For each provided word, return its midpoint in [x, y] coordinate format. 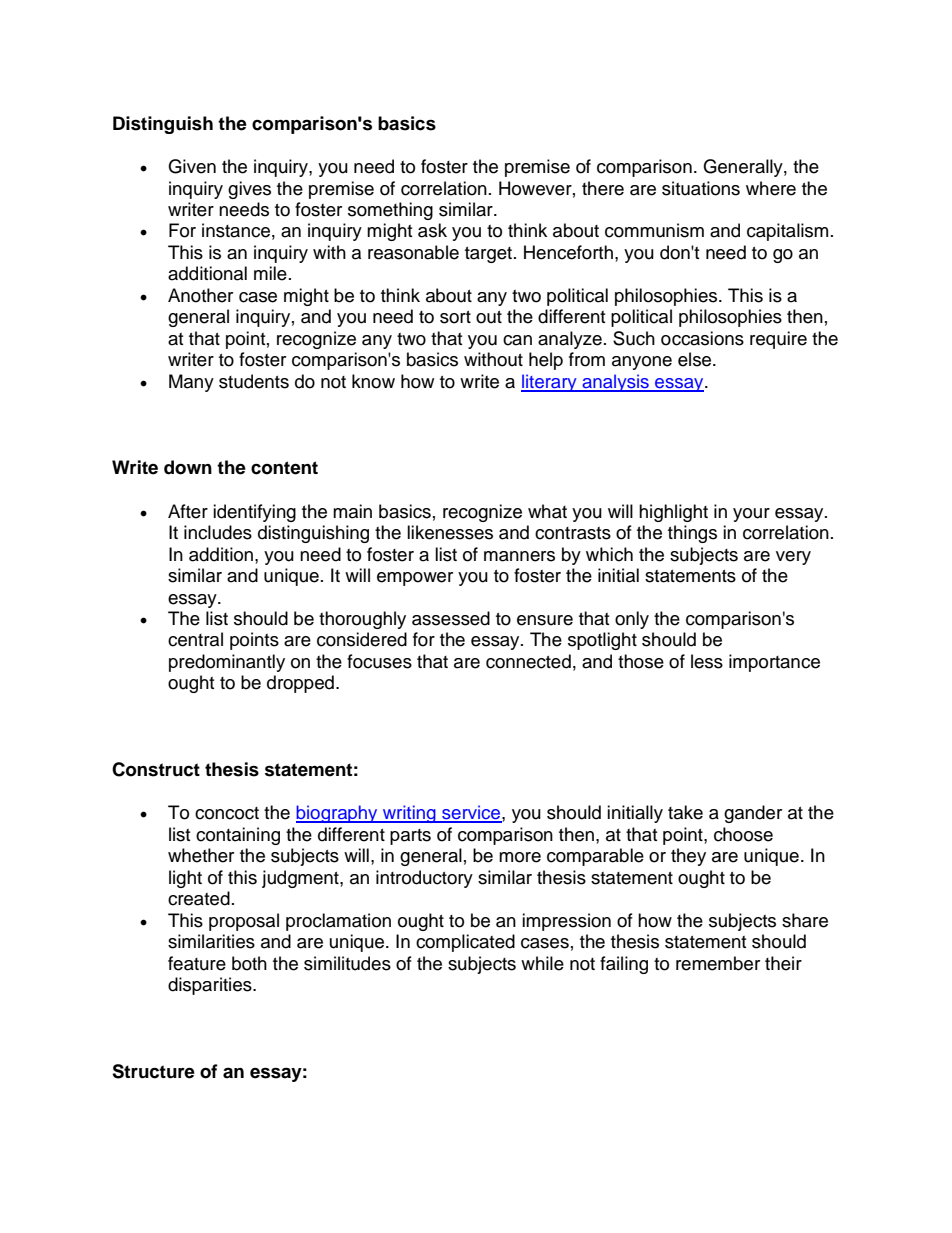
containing [238, 836]
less [707, 661]
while [542, 963]
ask [432, 230]
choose [743, 834]
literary [550, 383]
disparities [211, 986]
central [195, 639]
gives [249, 190]
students [254, 381]
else [696, 359]
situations [701, 188]
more [520, 857]
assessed [451, 618]
